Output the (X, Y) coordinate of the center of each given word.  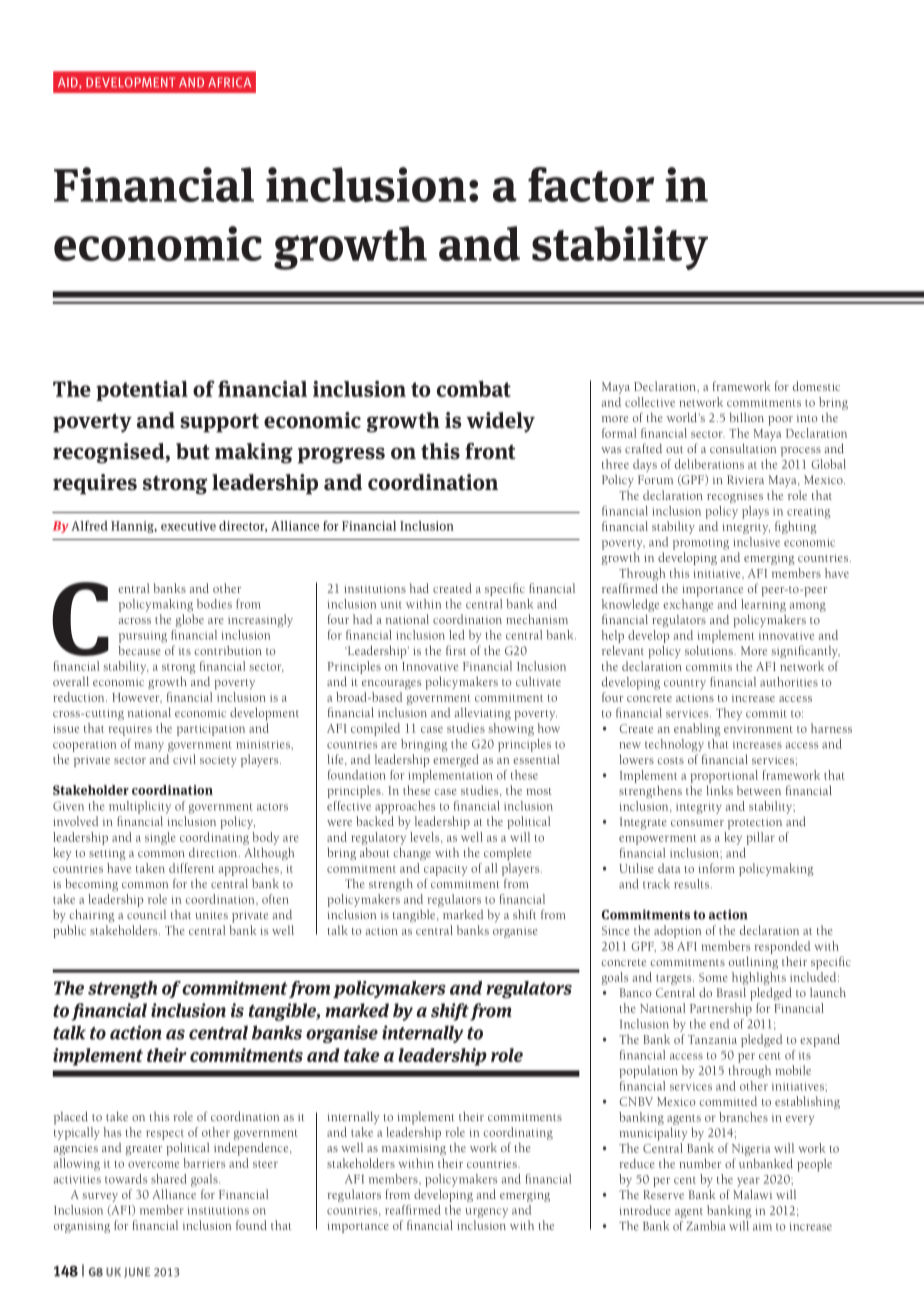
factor (591, 184)
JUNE (137, 1272)
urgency (486, 1213)
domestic (816, 386)
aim (762, 1226)
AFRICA (229, 82)
